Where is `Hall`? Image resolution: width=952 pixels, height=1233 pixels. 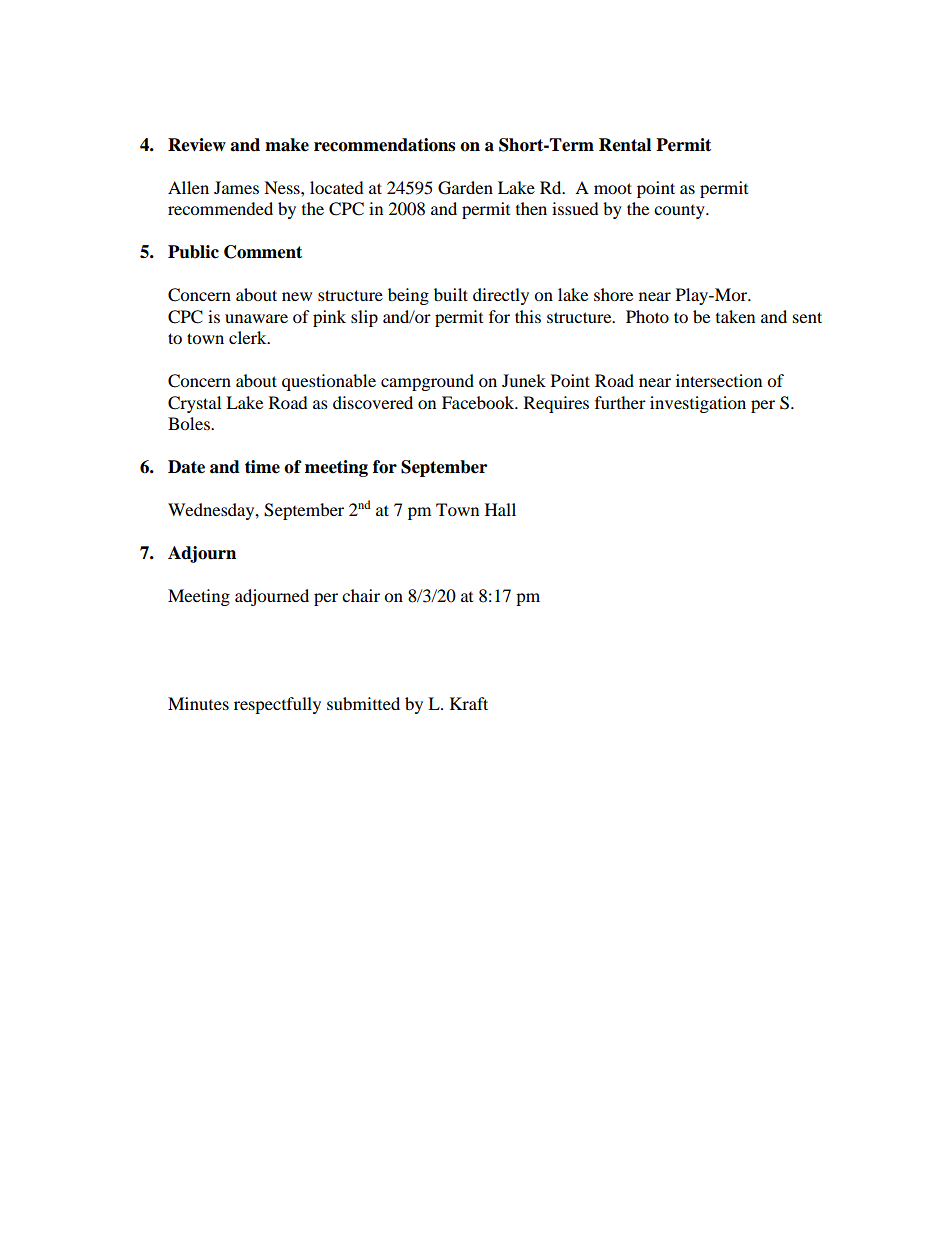 Hall is located at coordinates (500, 509).
